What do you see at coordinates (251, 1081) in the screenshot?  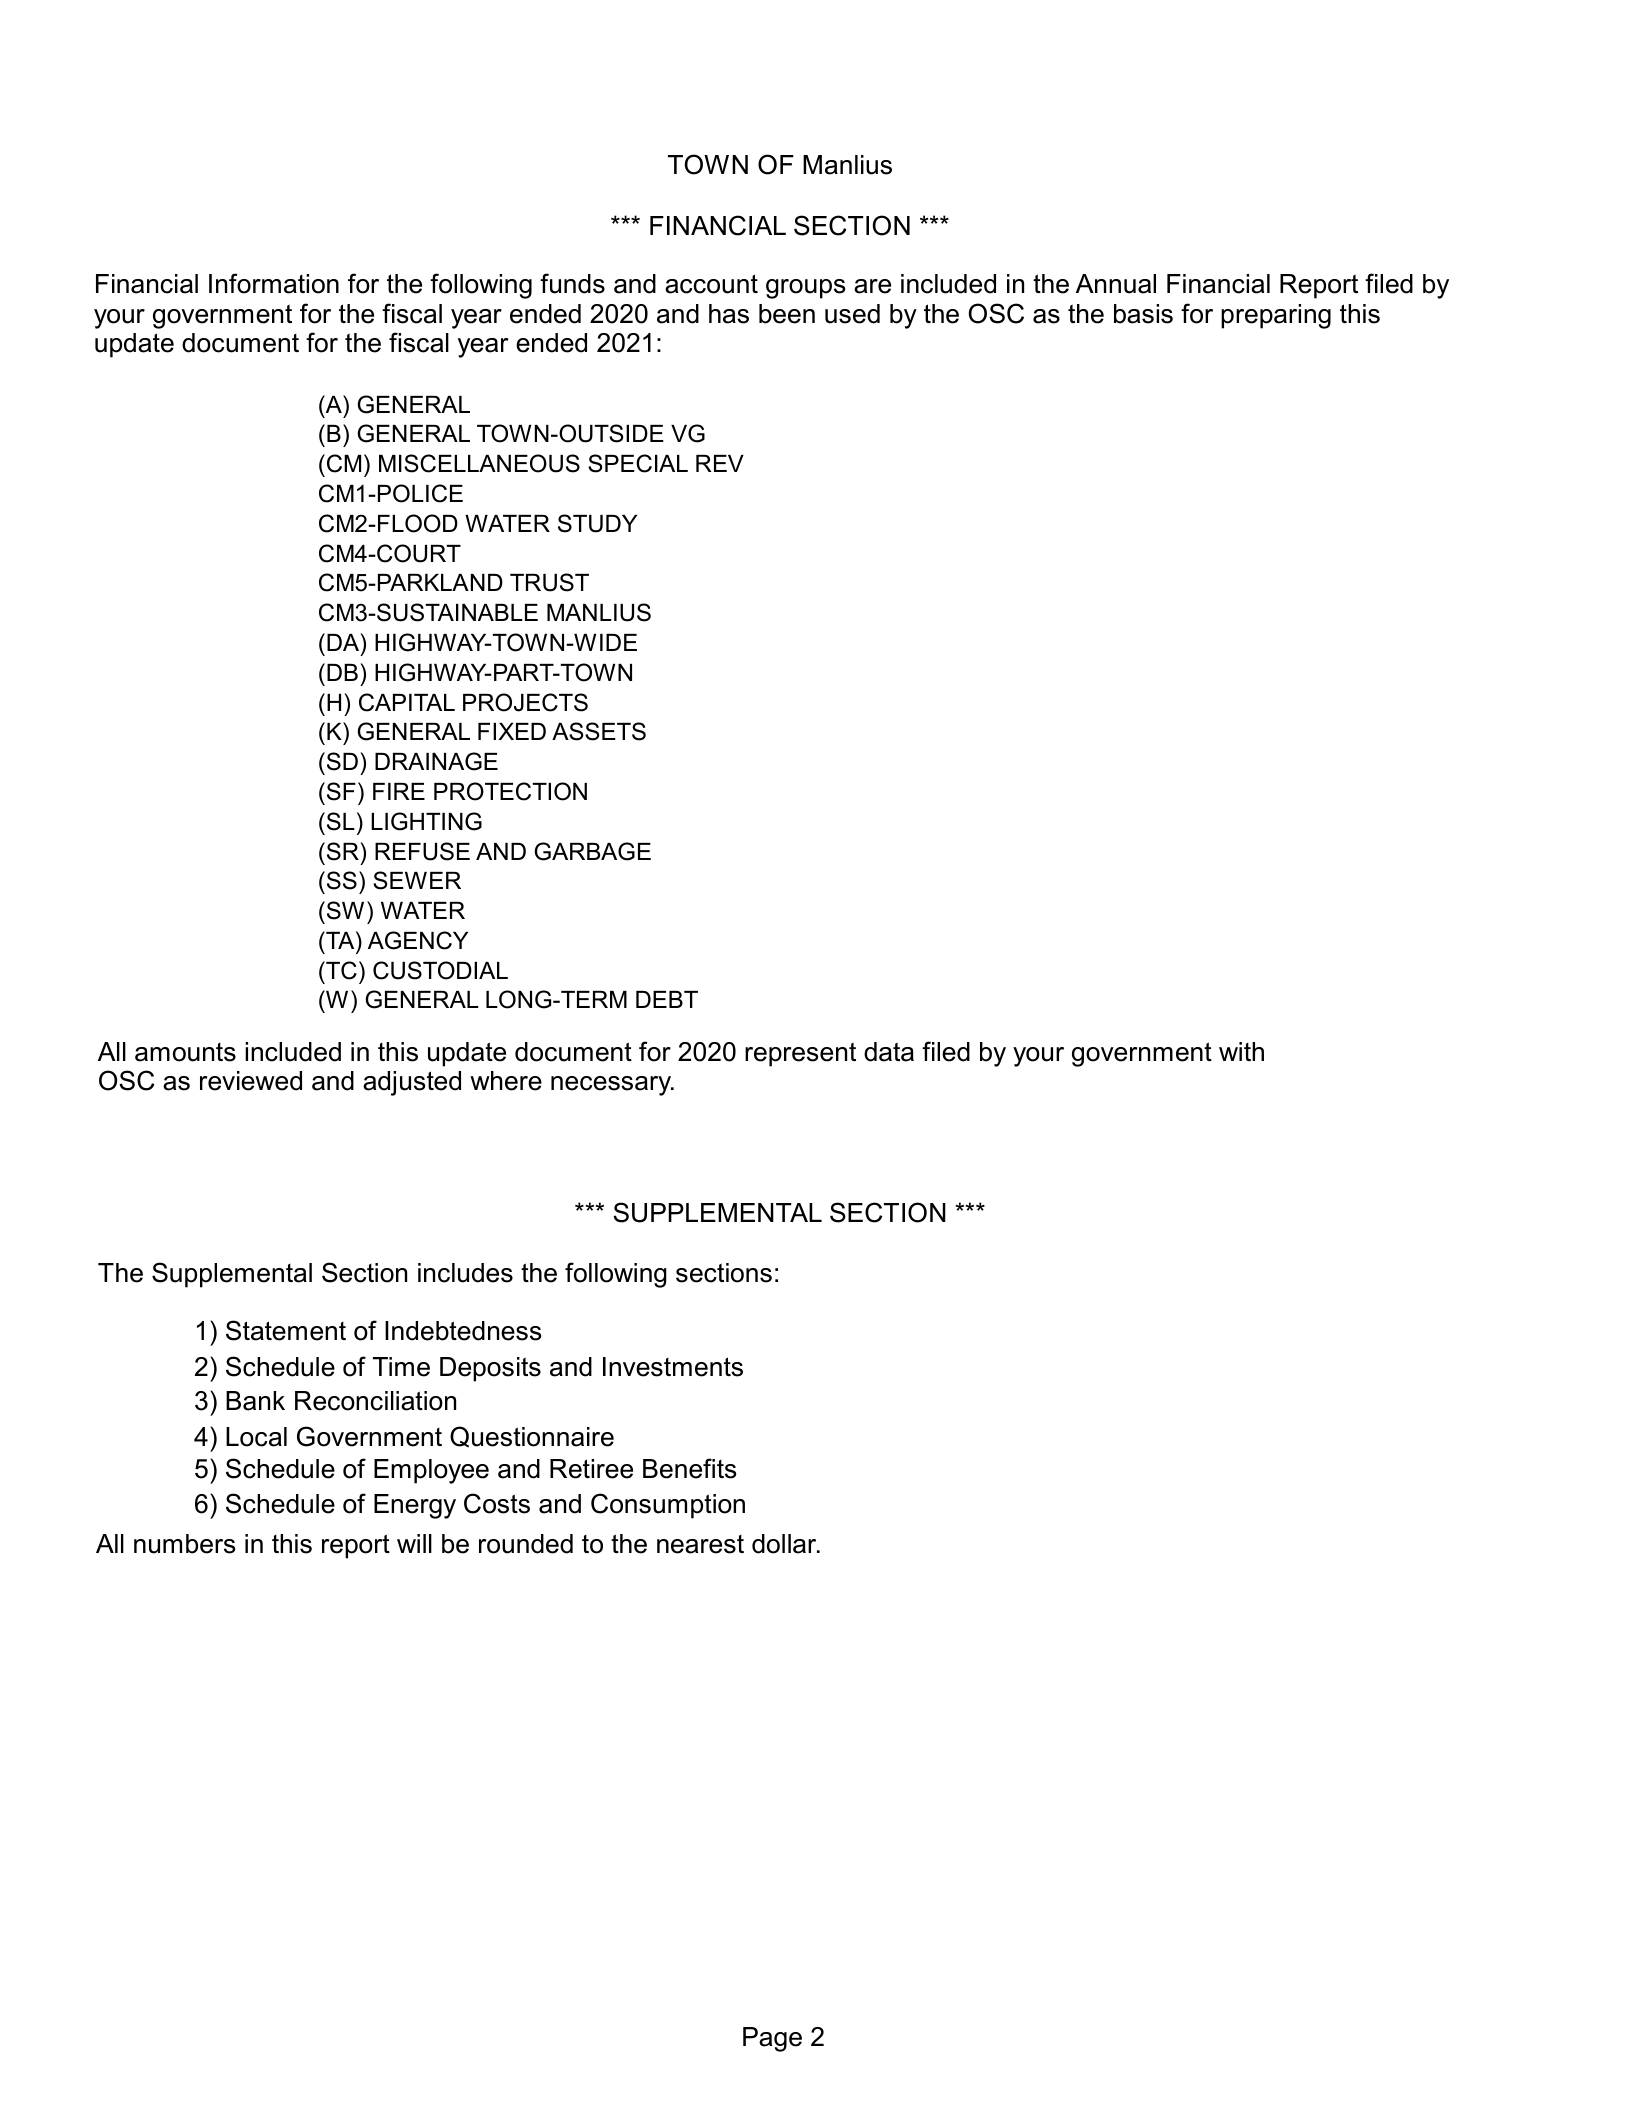 I see `reviewed` at bounding box center [251, 1081].
